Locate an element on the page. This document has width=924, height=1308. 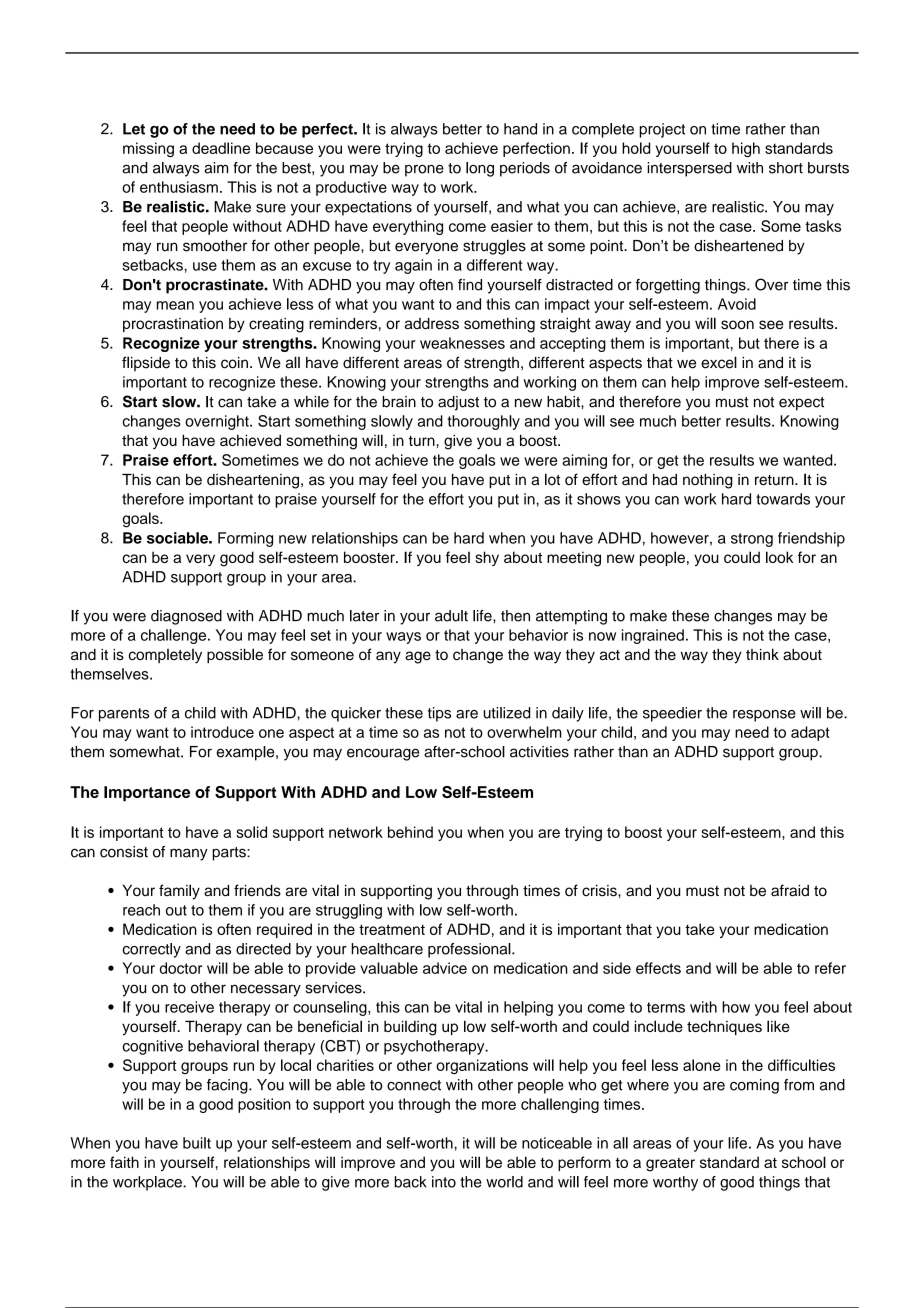
long is located at coordinates (480, 169).
